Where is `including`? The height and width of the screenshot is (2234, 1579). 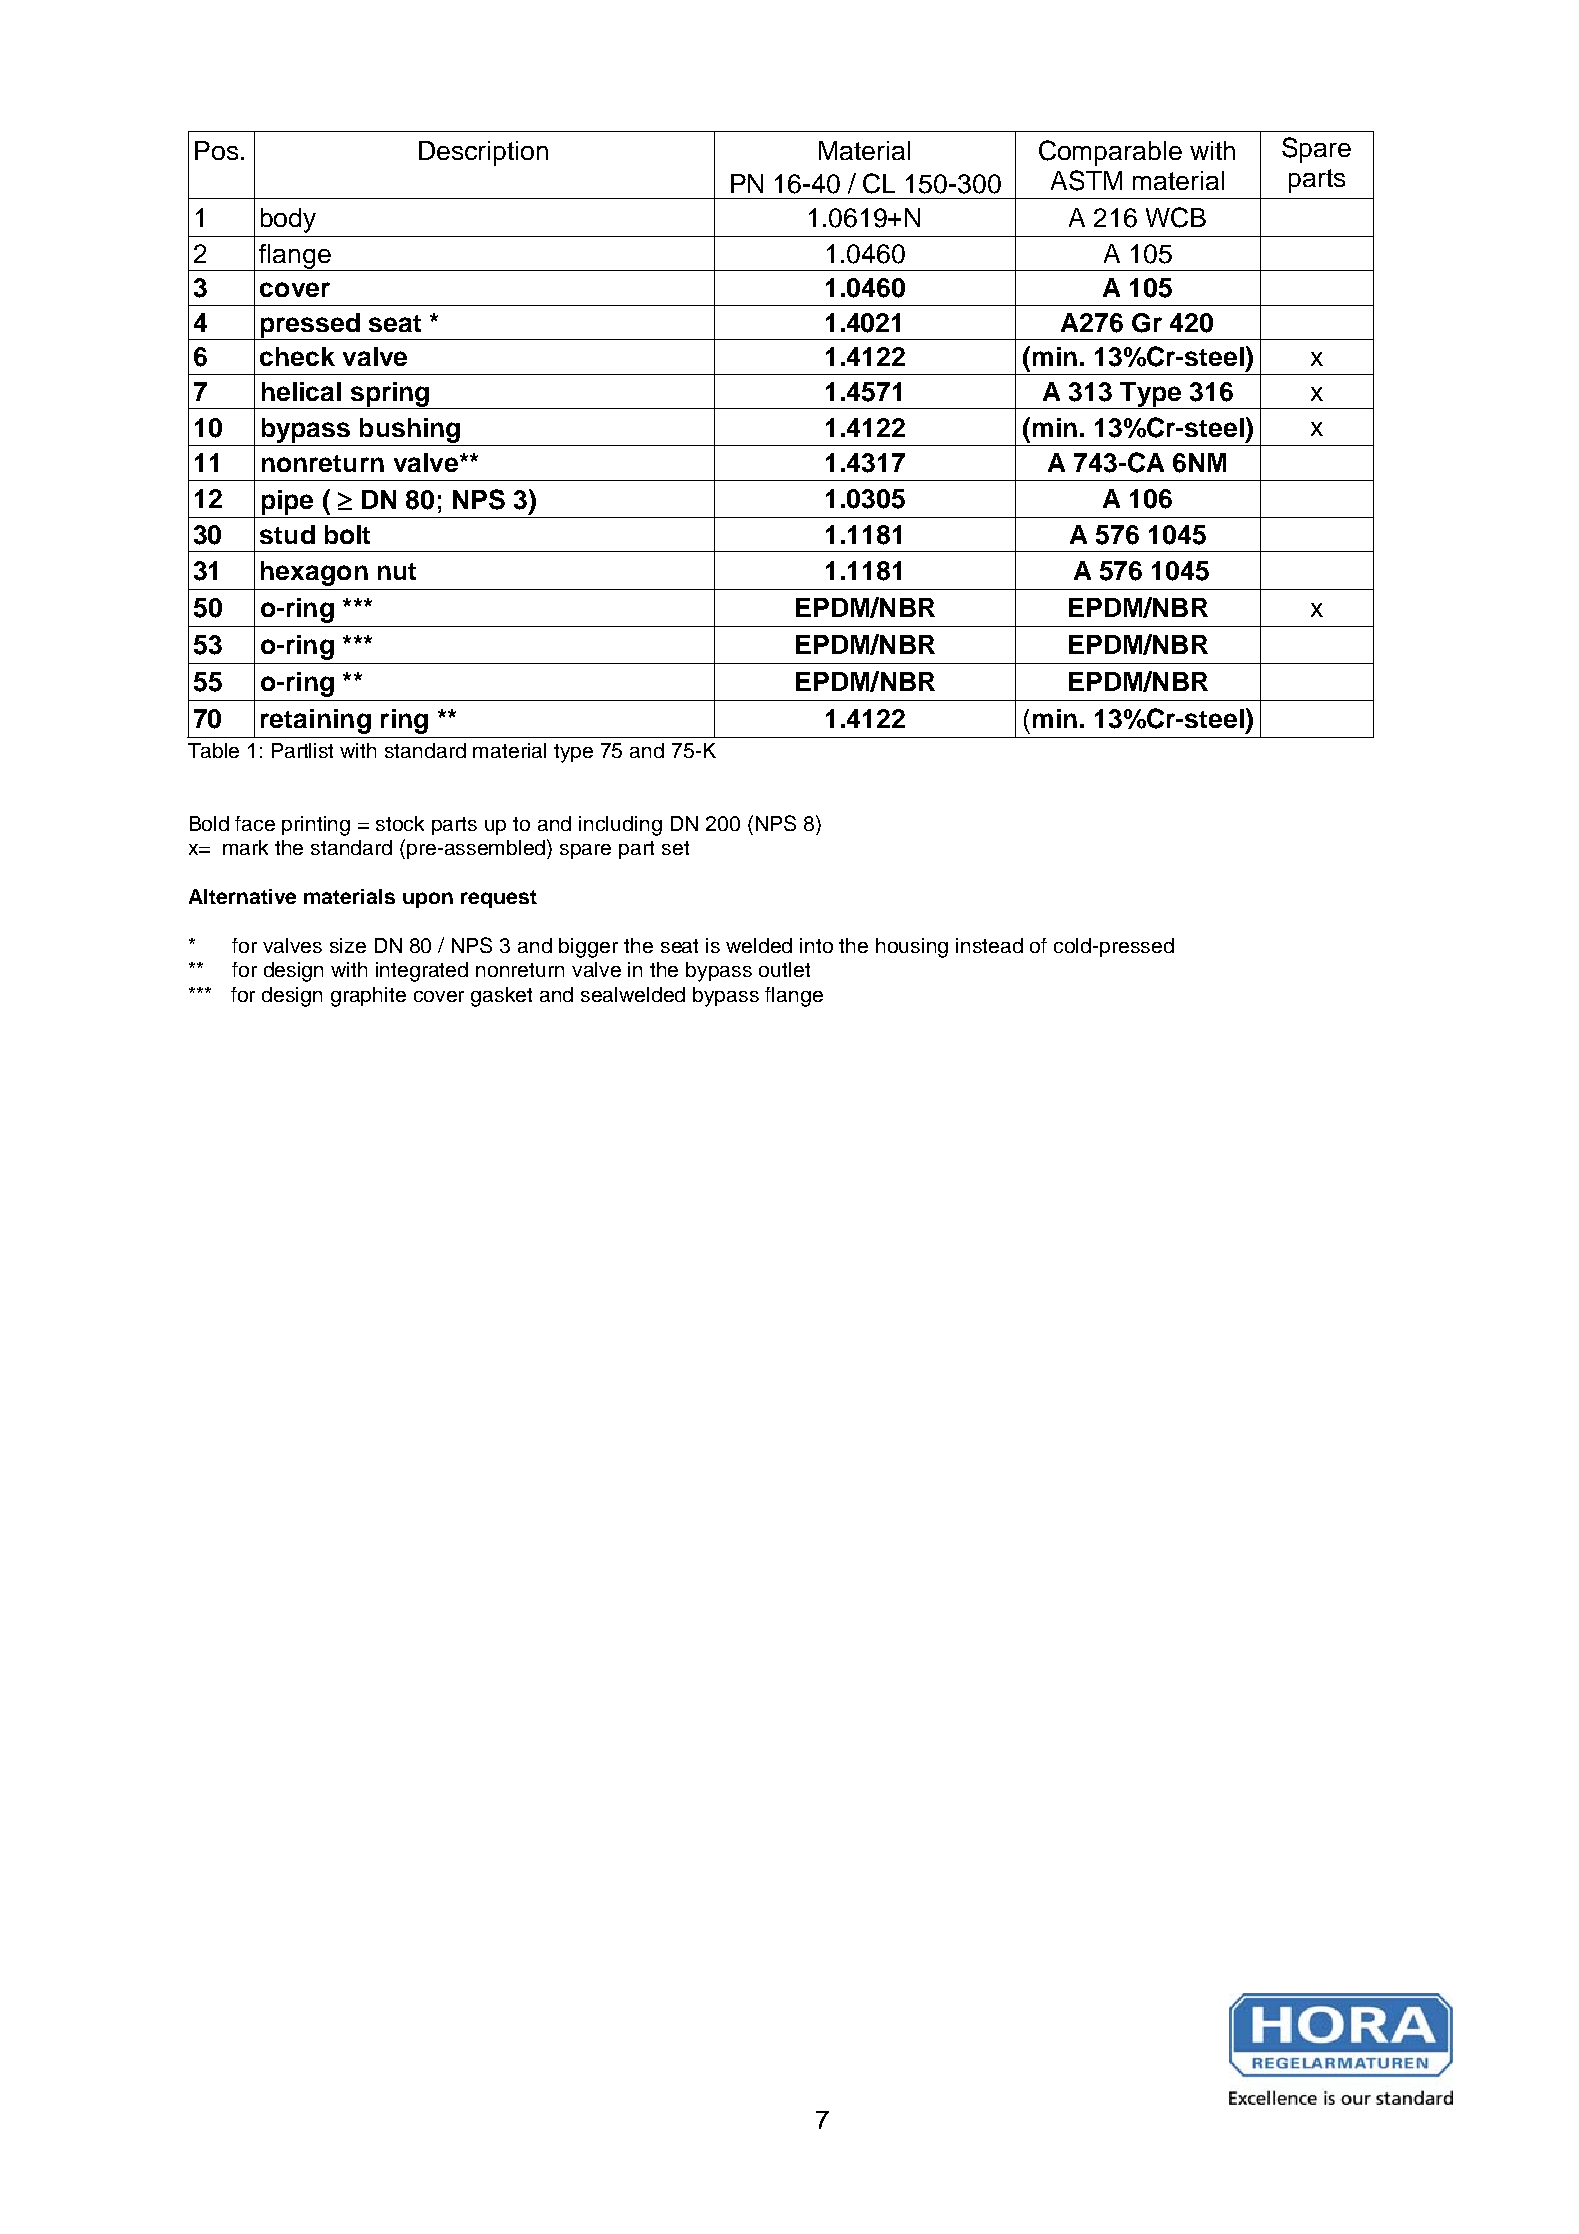 including is located at coordinates (620, 826).
